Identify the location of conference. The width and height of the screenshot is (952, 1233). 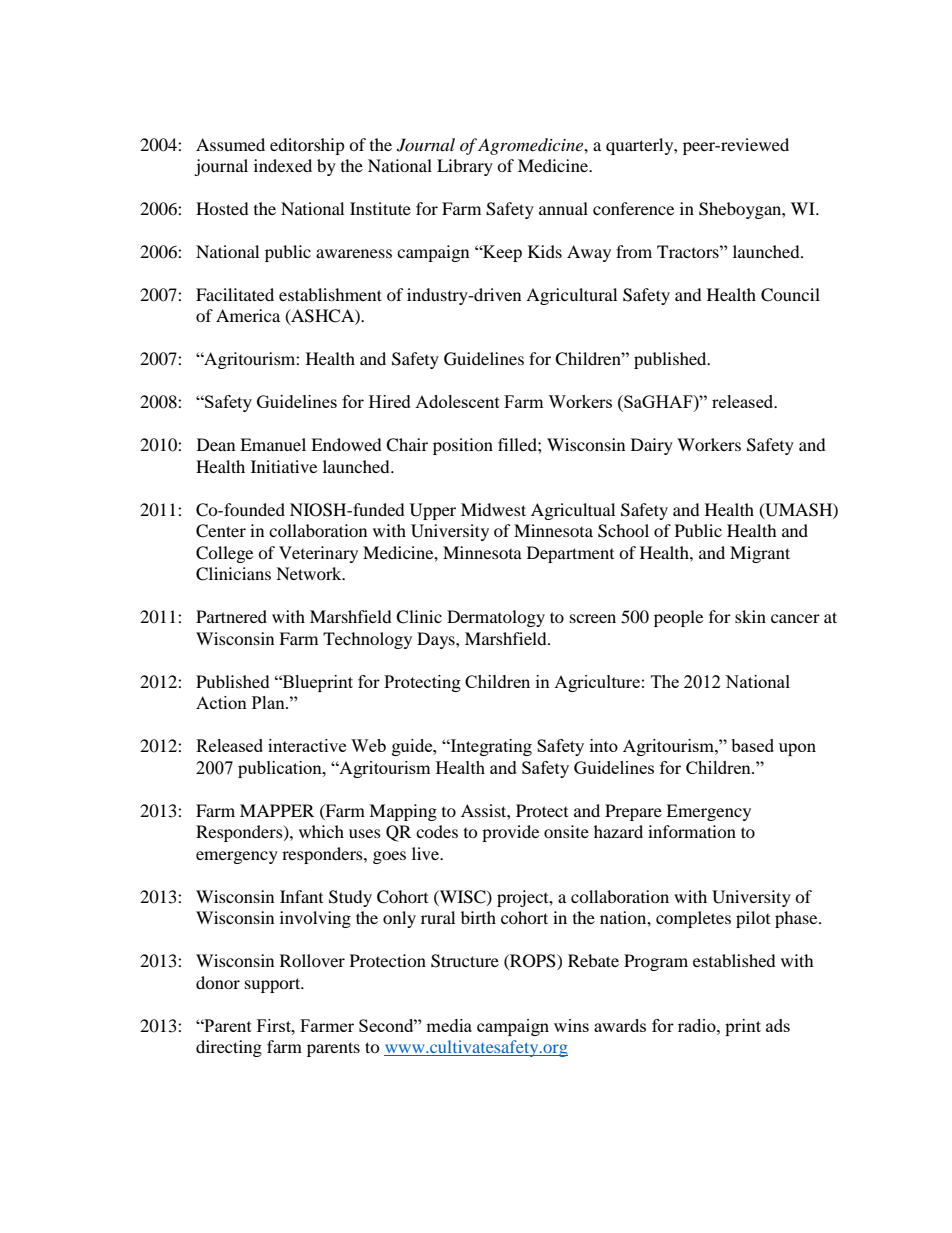
(633, 208).
